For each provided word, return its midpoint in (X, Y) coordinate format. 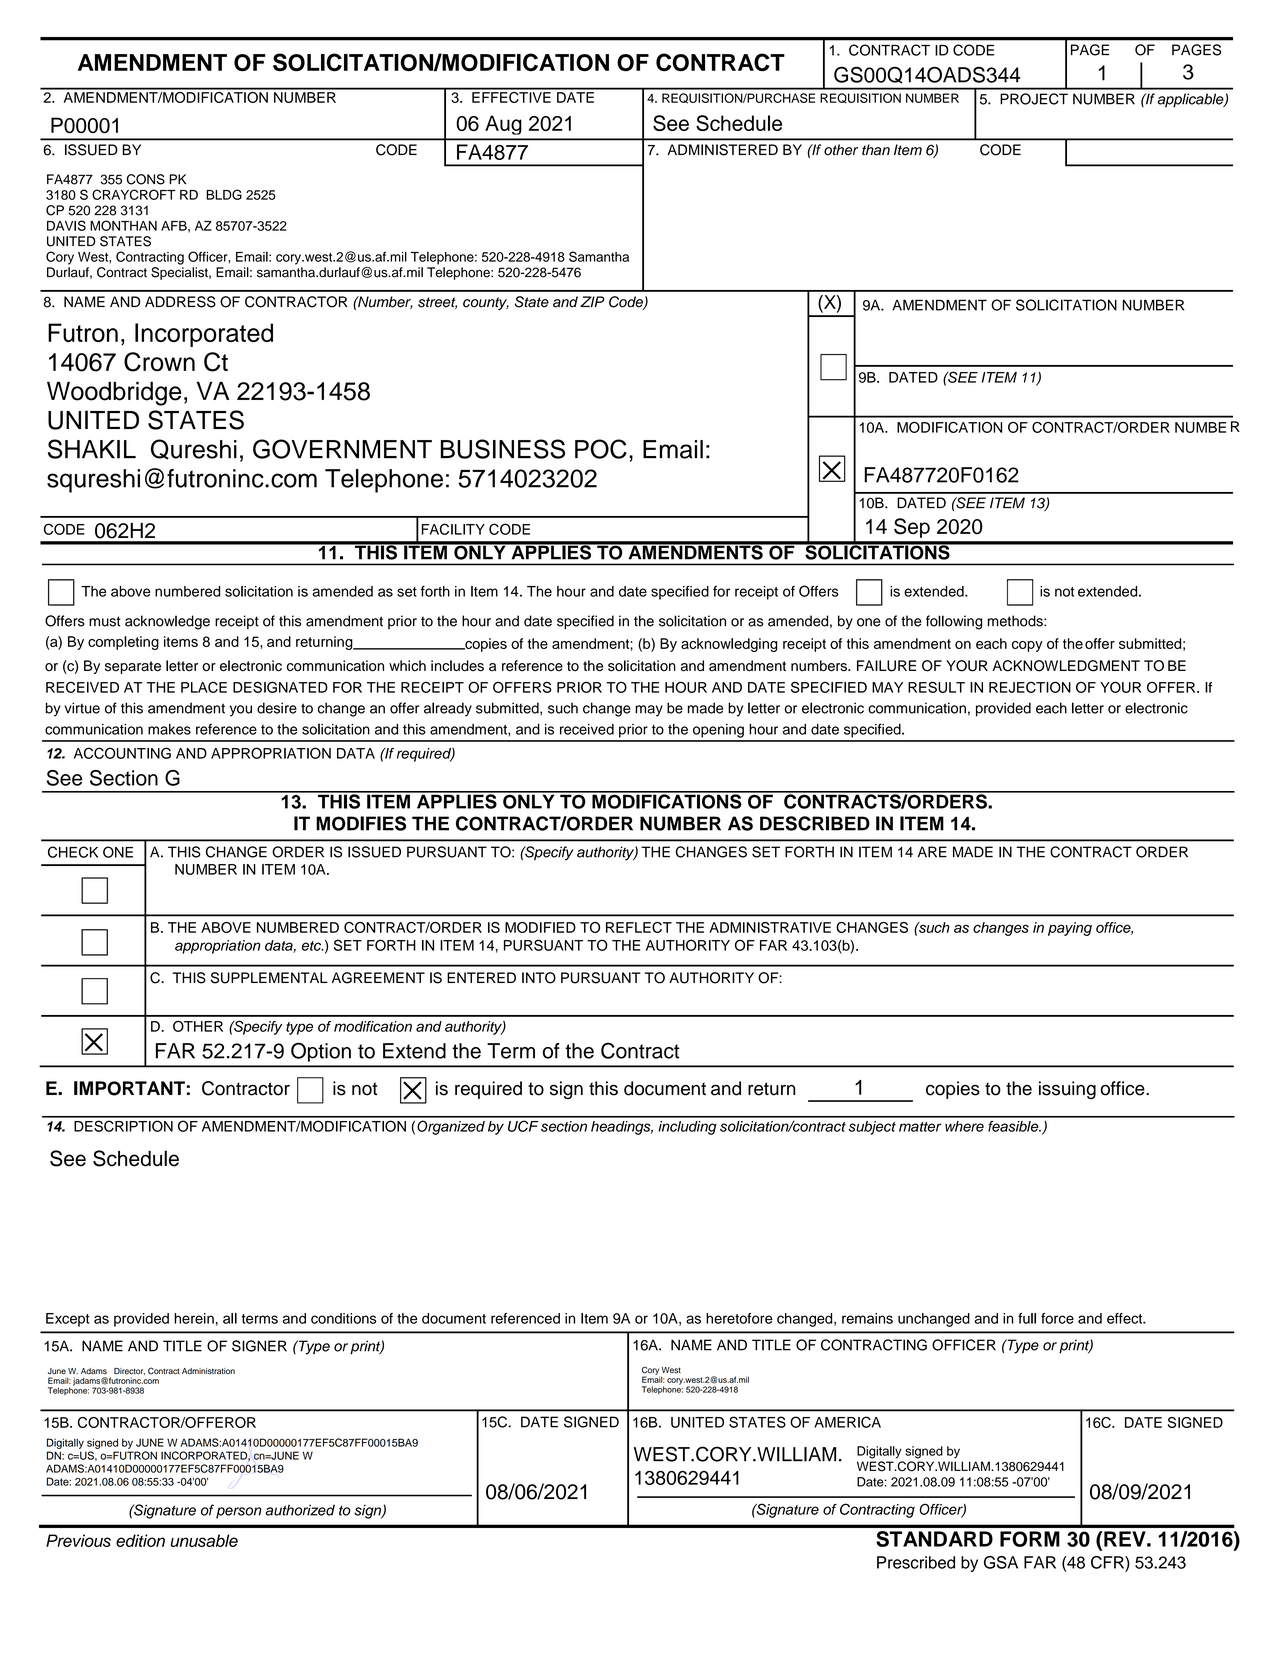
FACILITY (453, 529)
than (876, 150)
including (687, 1128)
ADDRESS (180, 302)
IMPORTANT (129, 1088)
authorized (300, 1510)
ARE (932, 852)
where (964, 1126)
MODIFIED (540, 927)
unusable (204, 1540)
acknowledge (167, 622)
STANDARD (934, 1539)
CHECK (73, 852)
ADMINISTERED (722, 150)
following (954, 622)
